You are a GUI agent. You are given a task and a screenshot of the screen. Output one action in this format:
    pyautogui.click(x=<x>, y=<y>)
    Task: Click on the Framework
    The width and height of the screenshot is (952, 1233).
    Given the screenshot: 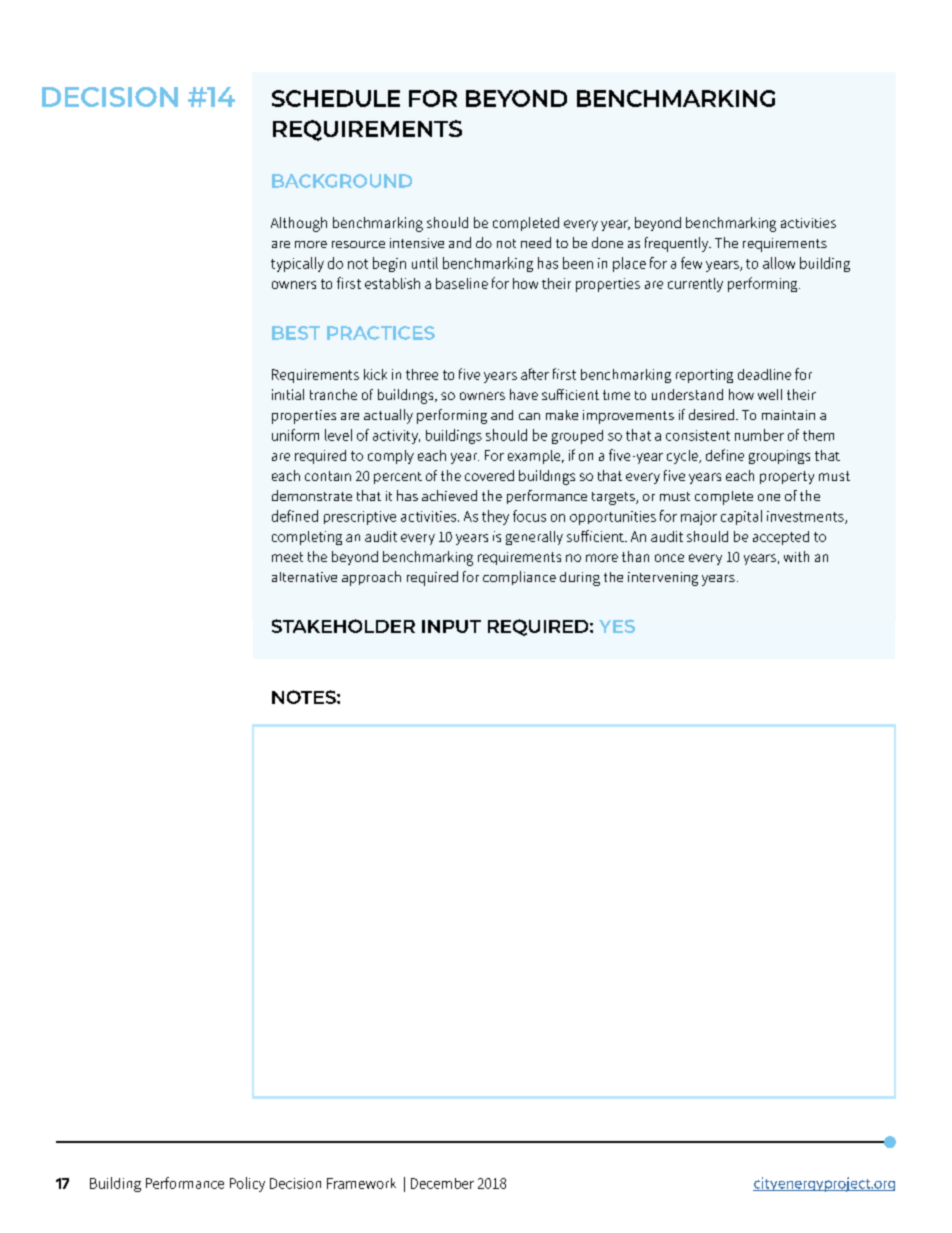 What is the action you would take?
    pyautogui.click(x=361, y=1183)
